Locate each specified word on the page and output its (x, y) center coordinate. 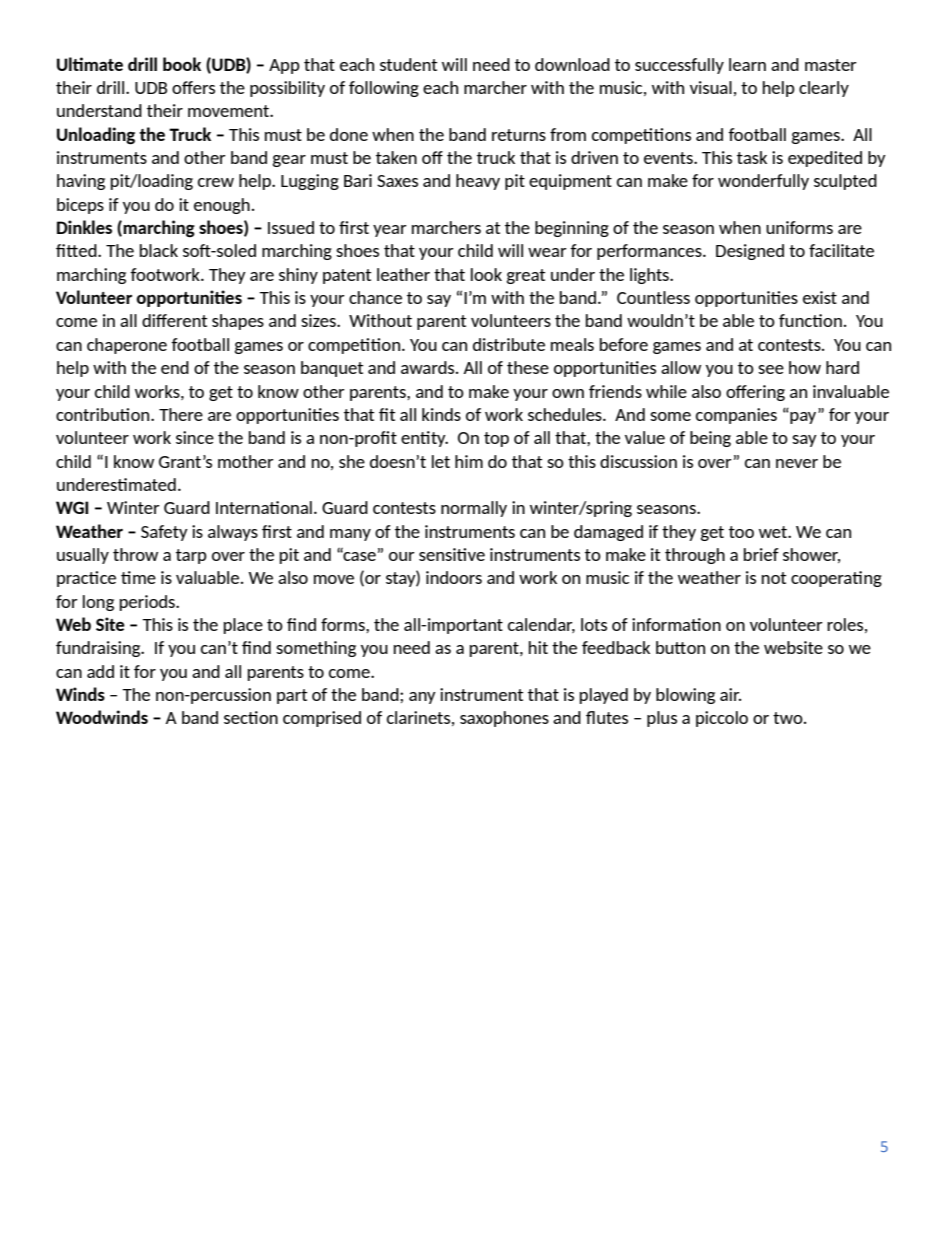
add (100, 671)
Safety (164, 533)
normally (474, 509)
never (797, 463)
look (486, 274)
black (159, 250)
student (408, 64)
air (730, 694)
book (182, 64)
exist (820, 297)
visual (711, 87)
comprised (322, 719)
